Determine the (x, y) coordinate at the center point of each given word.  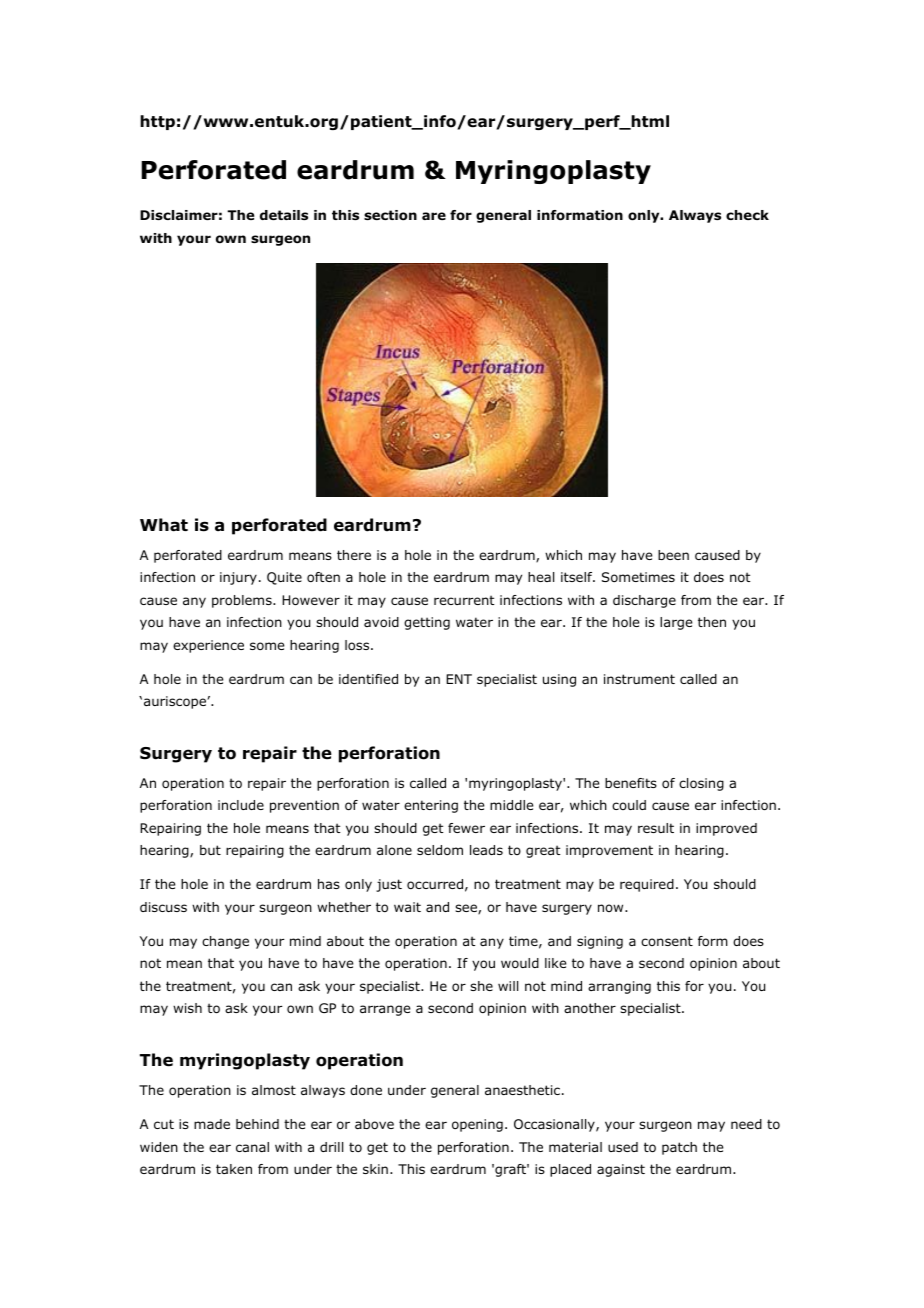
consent (667, 941)
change (225, 942)
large (676, 623)
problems (243, 601)
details (284, 215)
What (164, 525)
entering (431, 806)
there (354, 555)
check (747, 215)
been (673, 555)
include (241, 805)
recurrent (464, 600)
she (481, 986)
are (434, 216)
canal (252, 1147)
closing (701, 784)
